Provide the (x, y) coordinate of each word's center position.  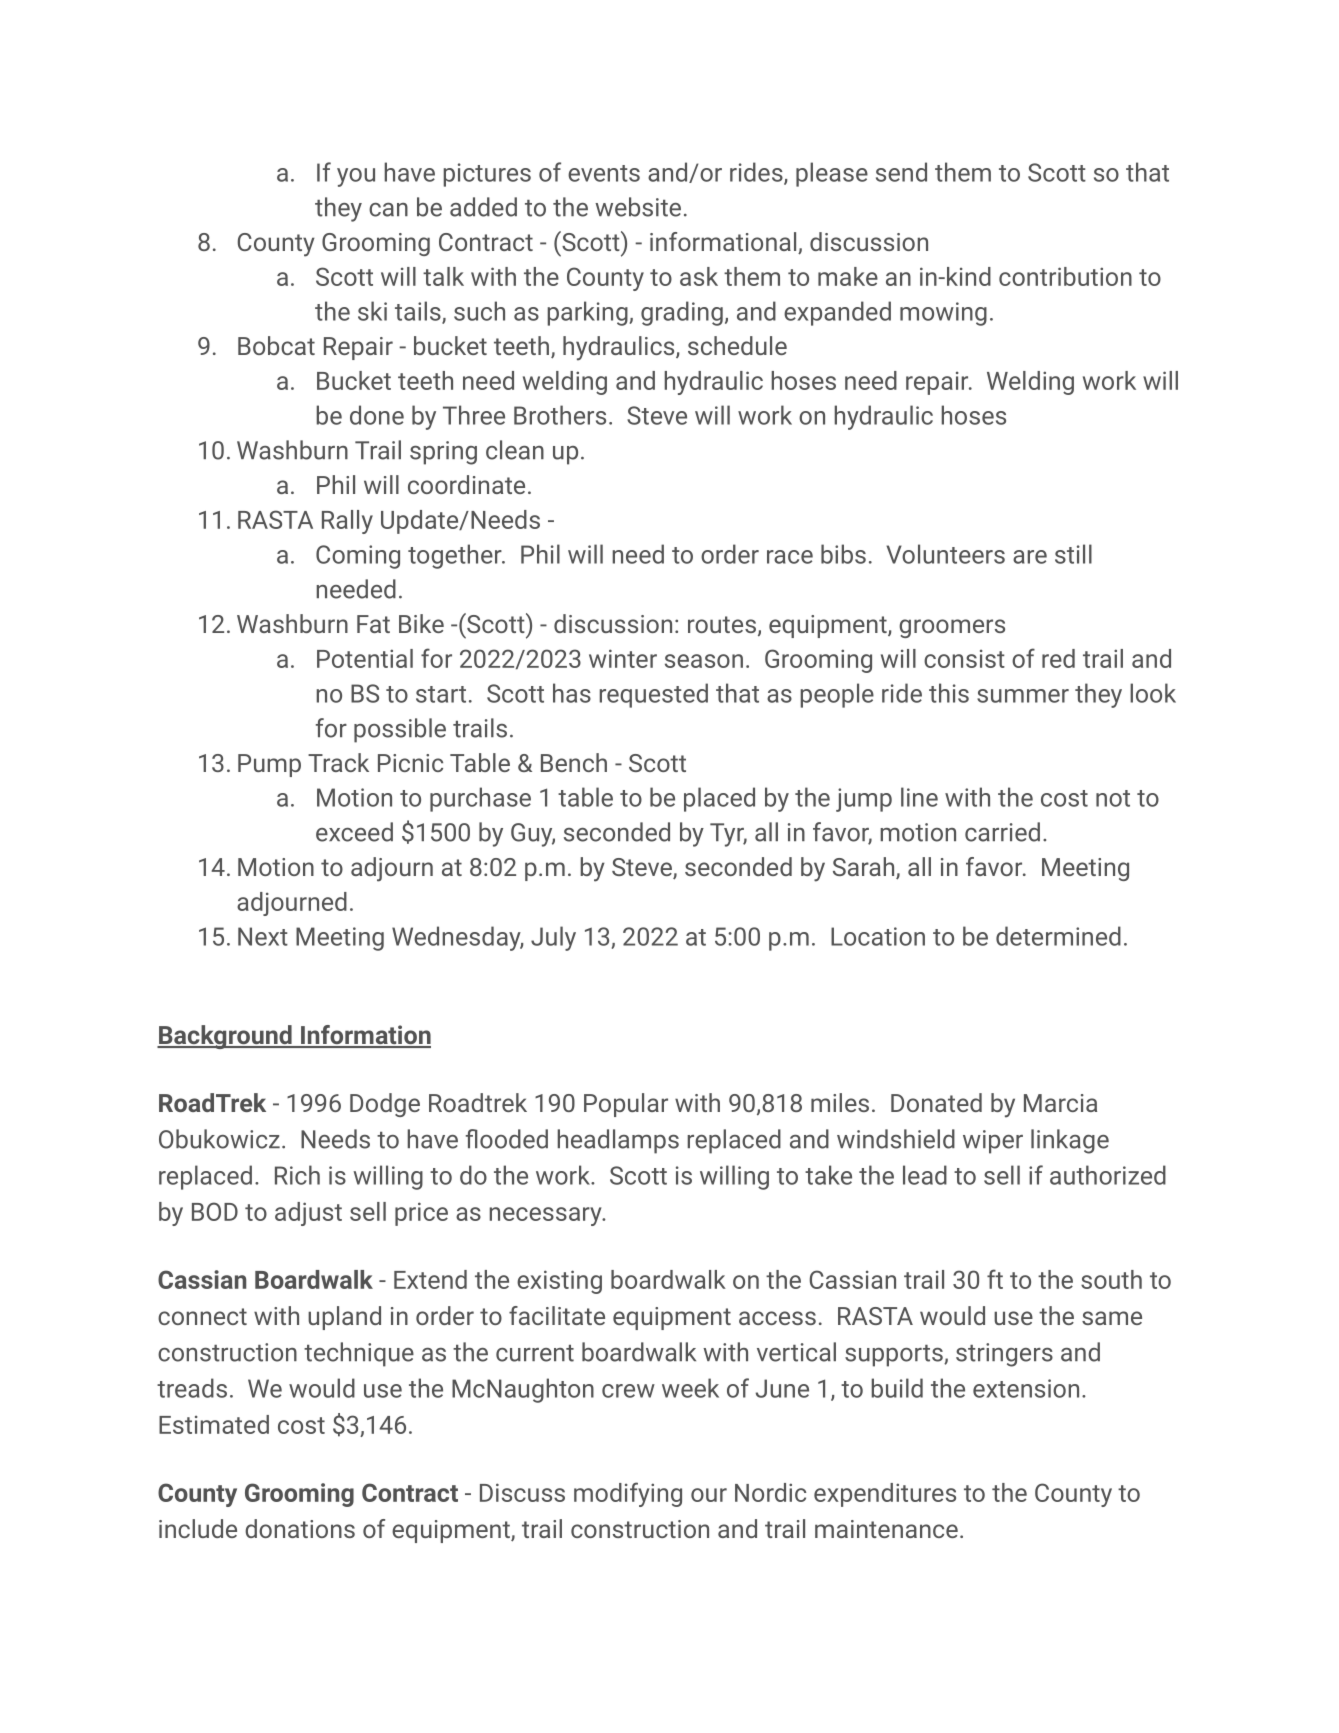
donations (300, 1528)
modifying (628, 1494)
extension (1026, 1388)
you (356, 177)
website (638, 207)
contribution (1065, 276)
